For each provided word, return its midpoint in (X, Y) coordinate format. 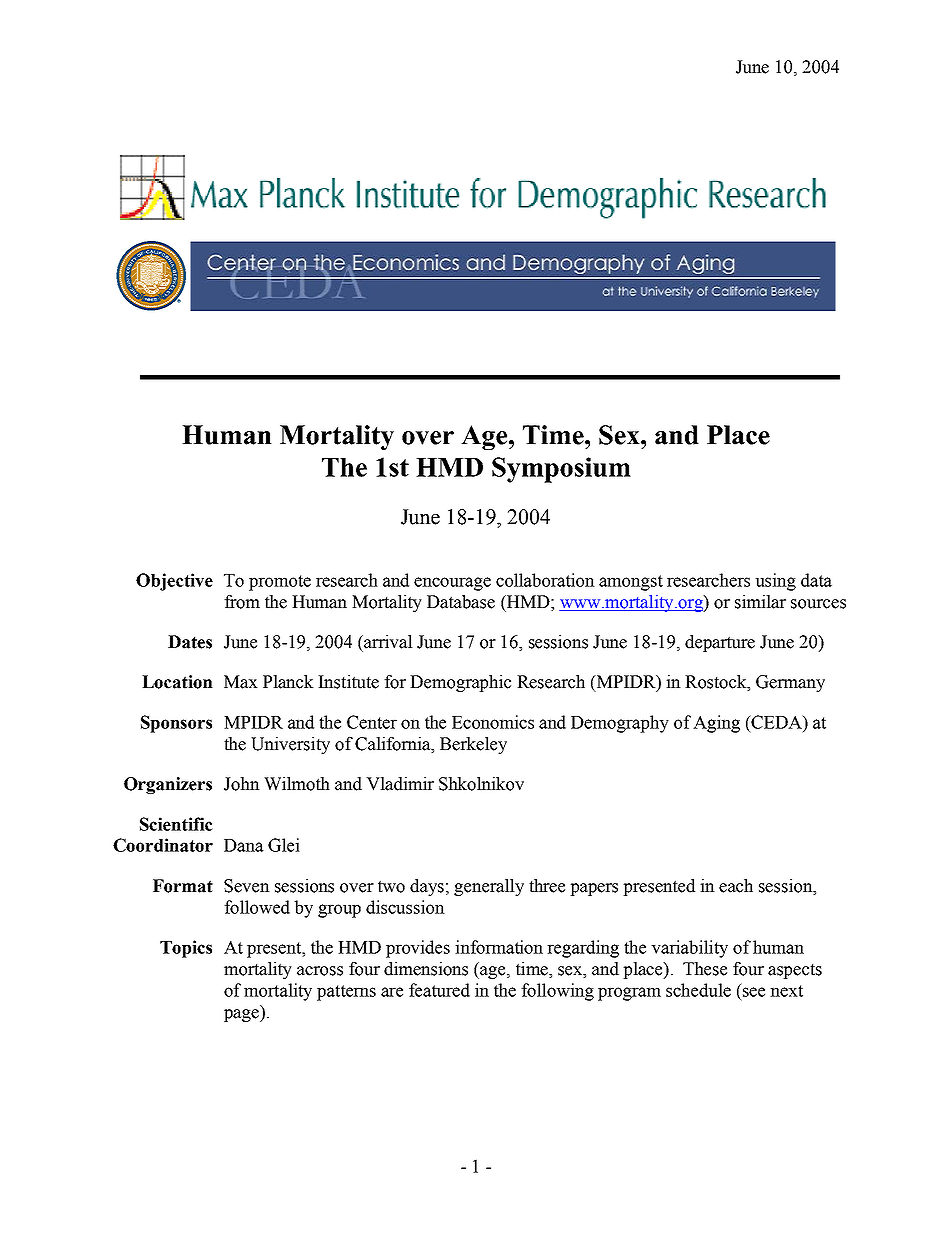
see (754, 992)
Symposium (561, 470)
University (290, 745)
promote (280, 583)
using (775, 582)
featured (439, 990)
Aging (716, 724)
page (242, 1015)
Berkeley (473, 745)
